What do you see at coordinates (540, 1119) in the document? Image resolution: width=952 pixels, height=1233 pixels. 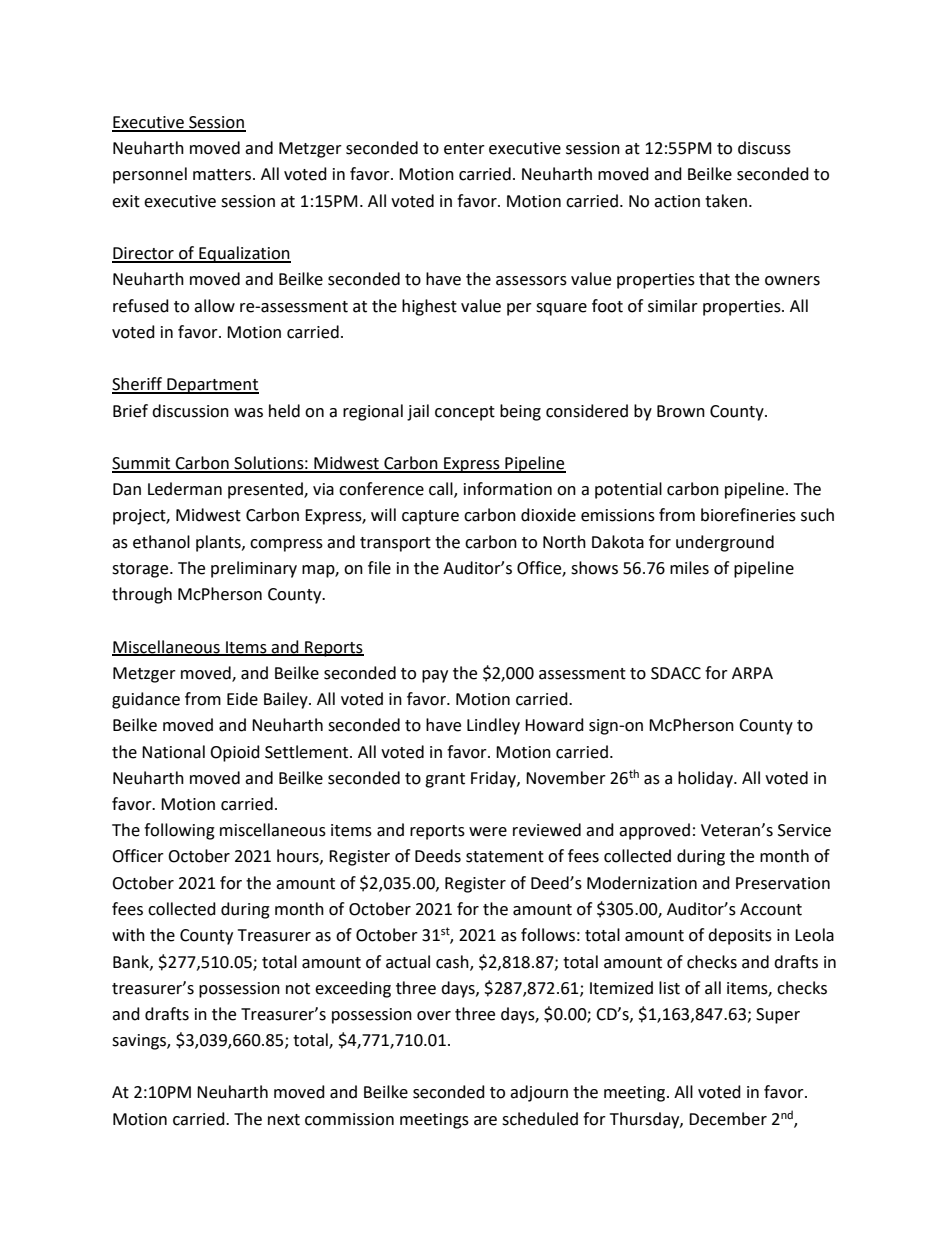 I see `scheduled` at bounding box center [540, 1119].
